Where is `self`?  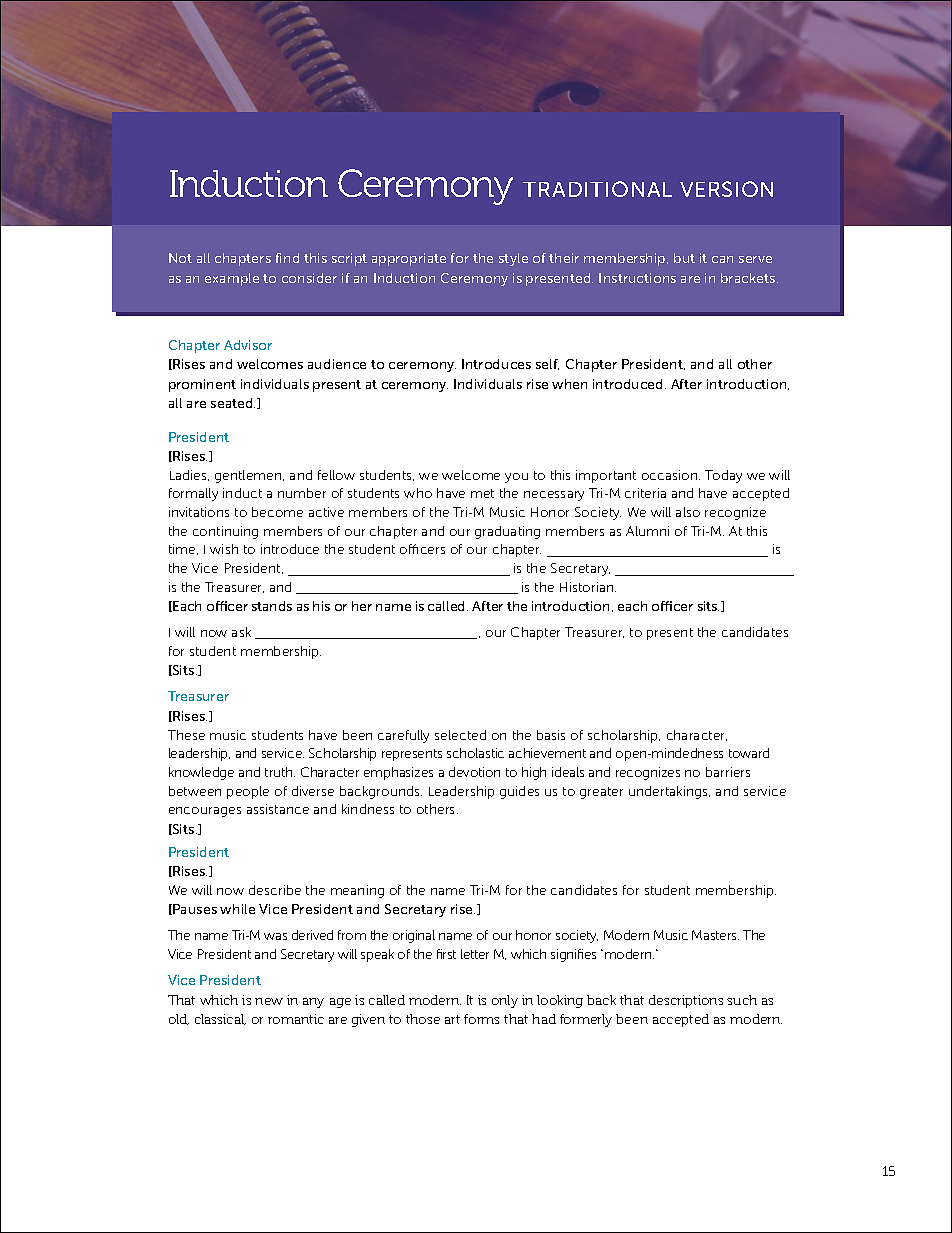
self is located at coordinates (547, 364).
